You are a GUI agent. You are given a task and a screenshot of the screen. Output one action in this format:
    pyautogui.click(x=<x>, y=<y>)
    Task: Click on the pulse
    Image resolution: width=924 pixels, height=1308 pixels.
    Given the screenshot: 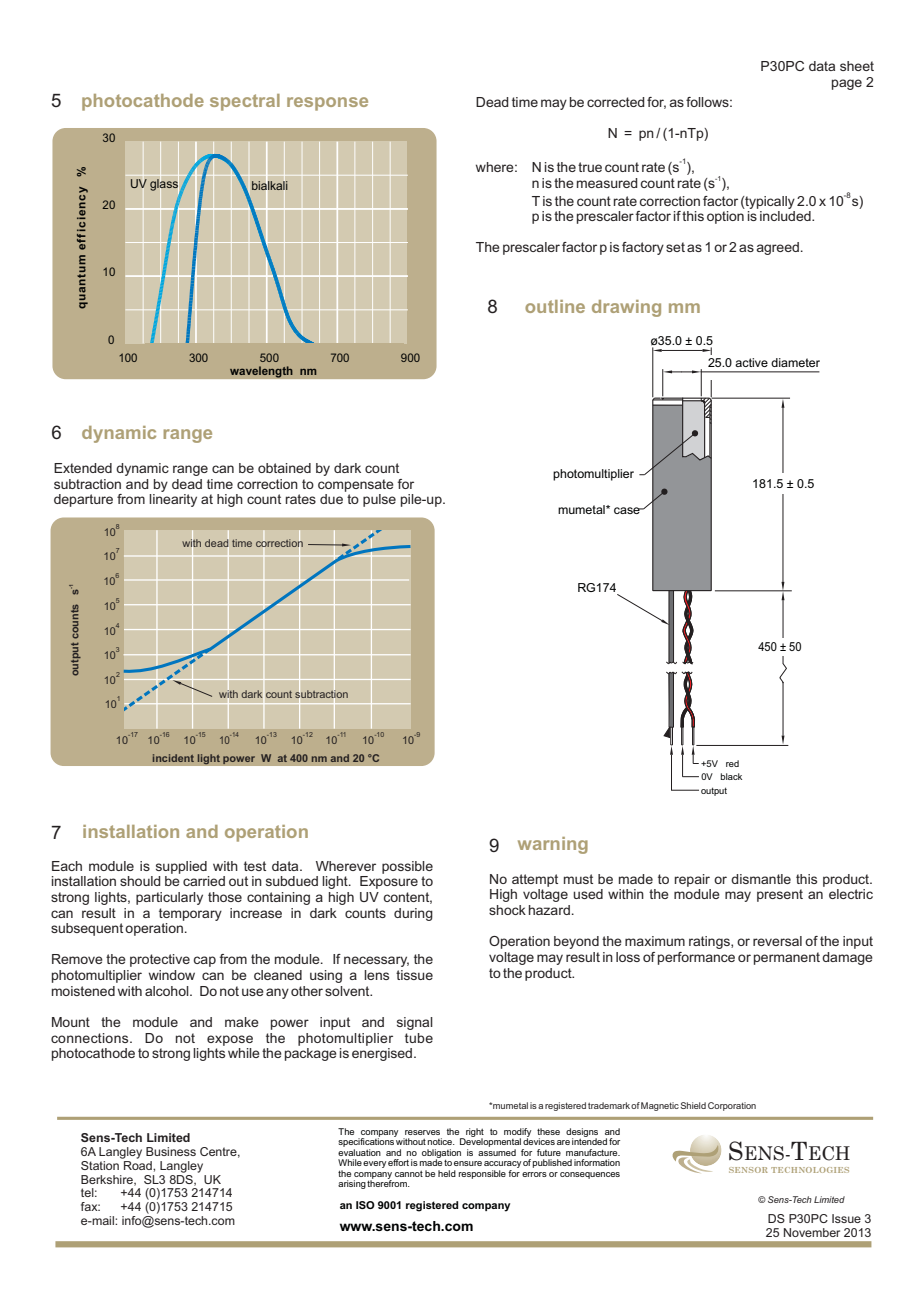 What is the action you would take?
    pyautogui.click(x=379, y=500)
